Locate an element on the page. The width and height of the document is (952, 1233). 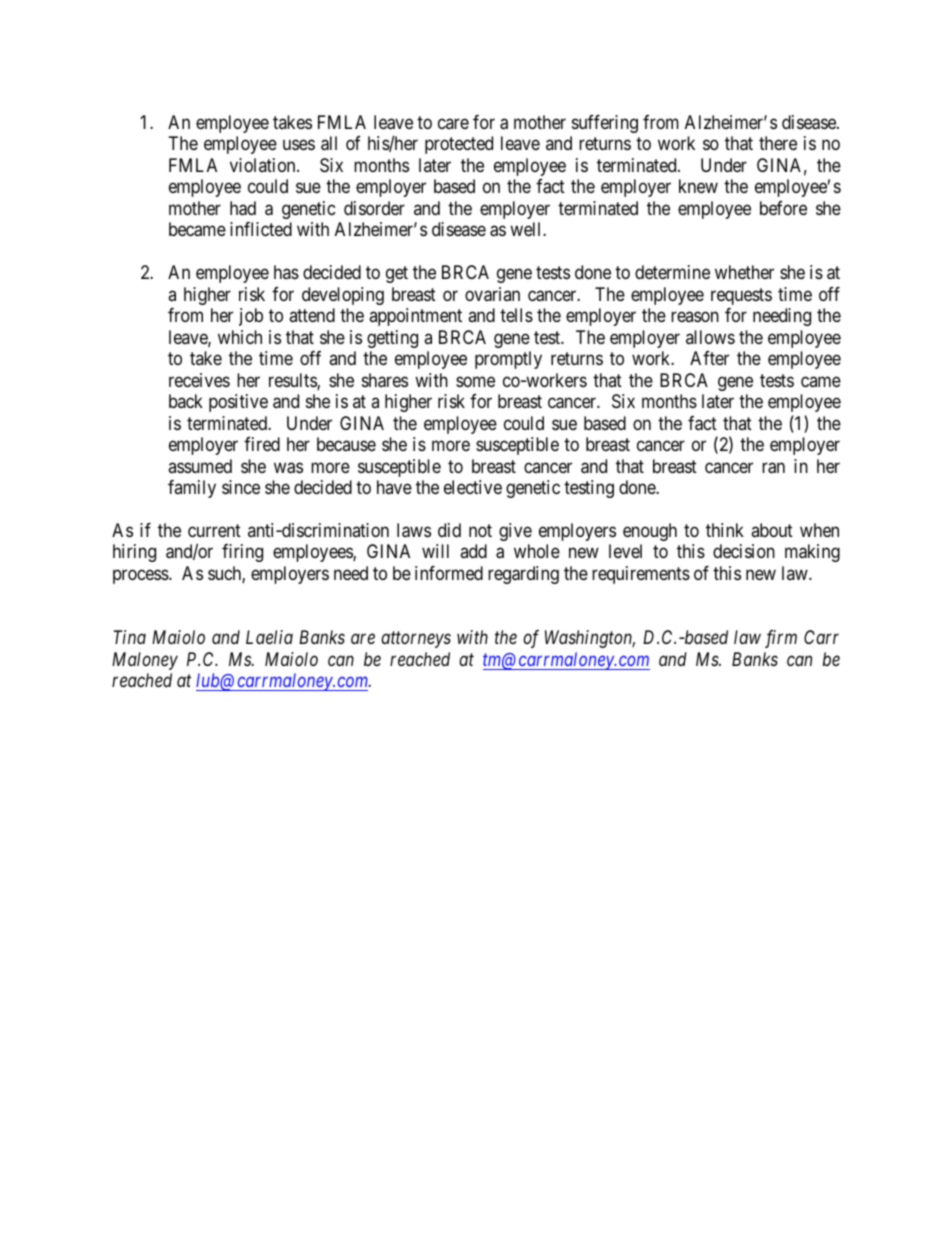
ran is located at coordinates (773, 468).
